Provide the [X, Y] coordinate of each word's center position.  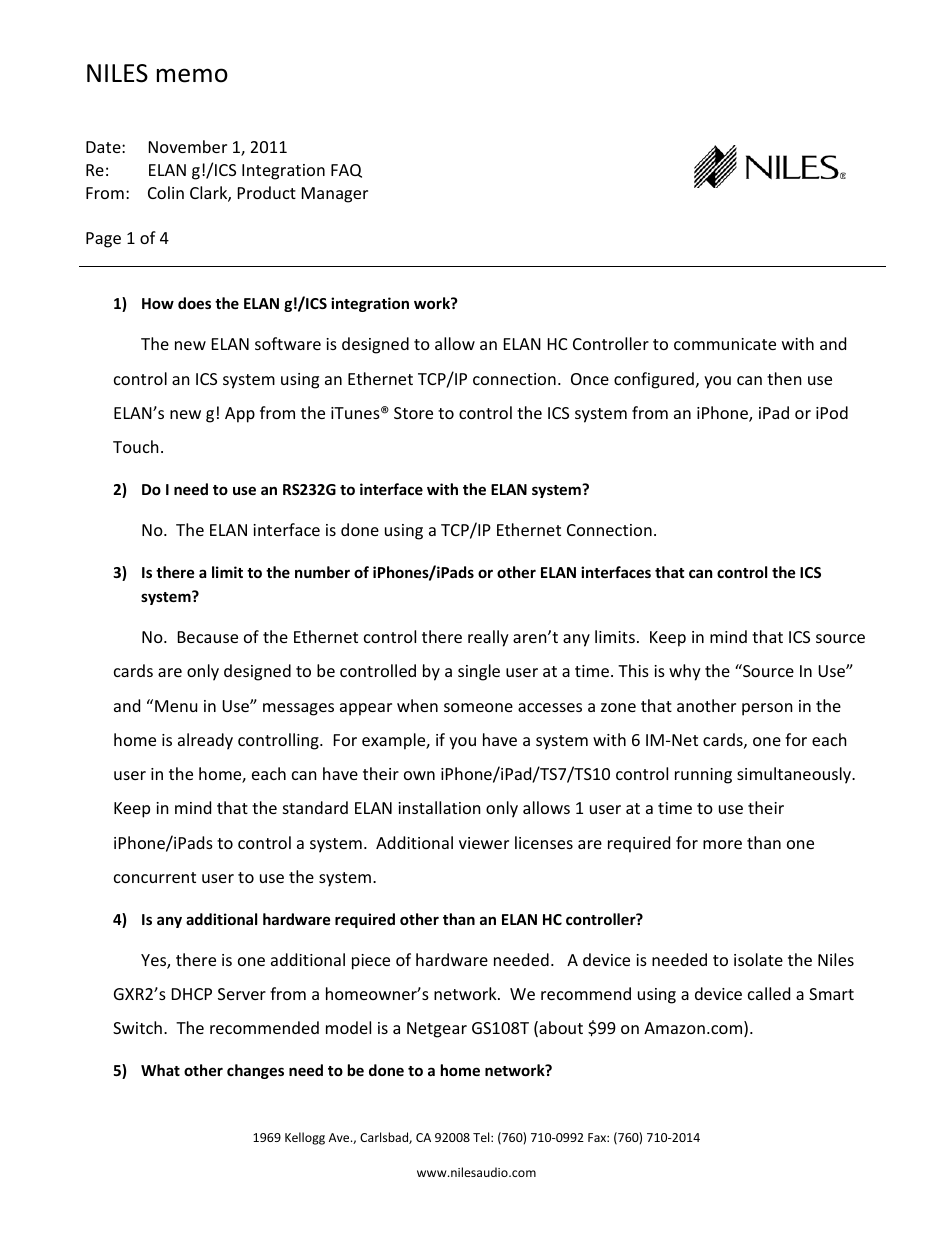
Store [413, 413]
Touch [136, 446]
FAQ [346, 171]
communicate [725, 344]
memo [192, 75]
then [784, 378]
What [160, 1070]
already [205, 741]
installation [439, 807]
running [703, 776]
